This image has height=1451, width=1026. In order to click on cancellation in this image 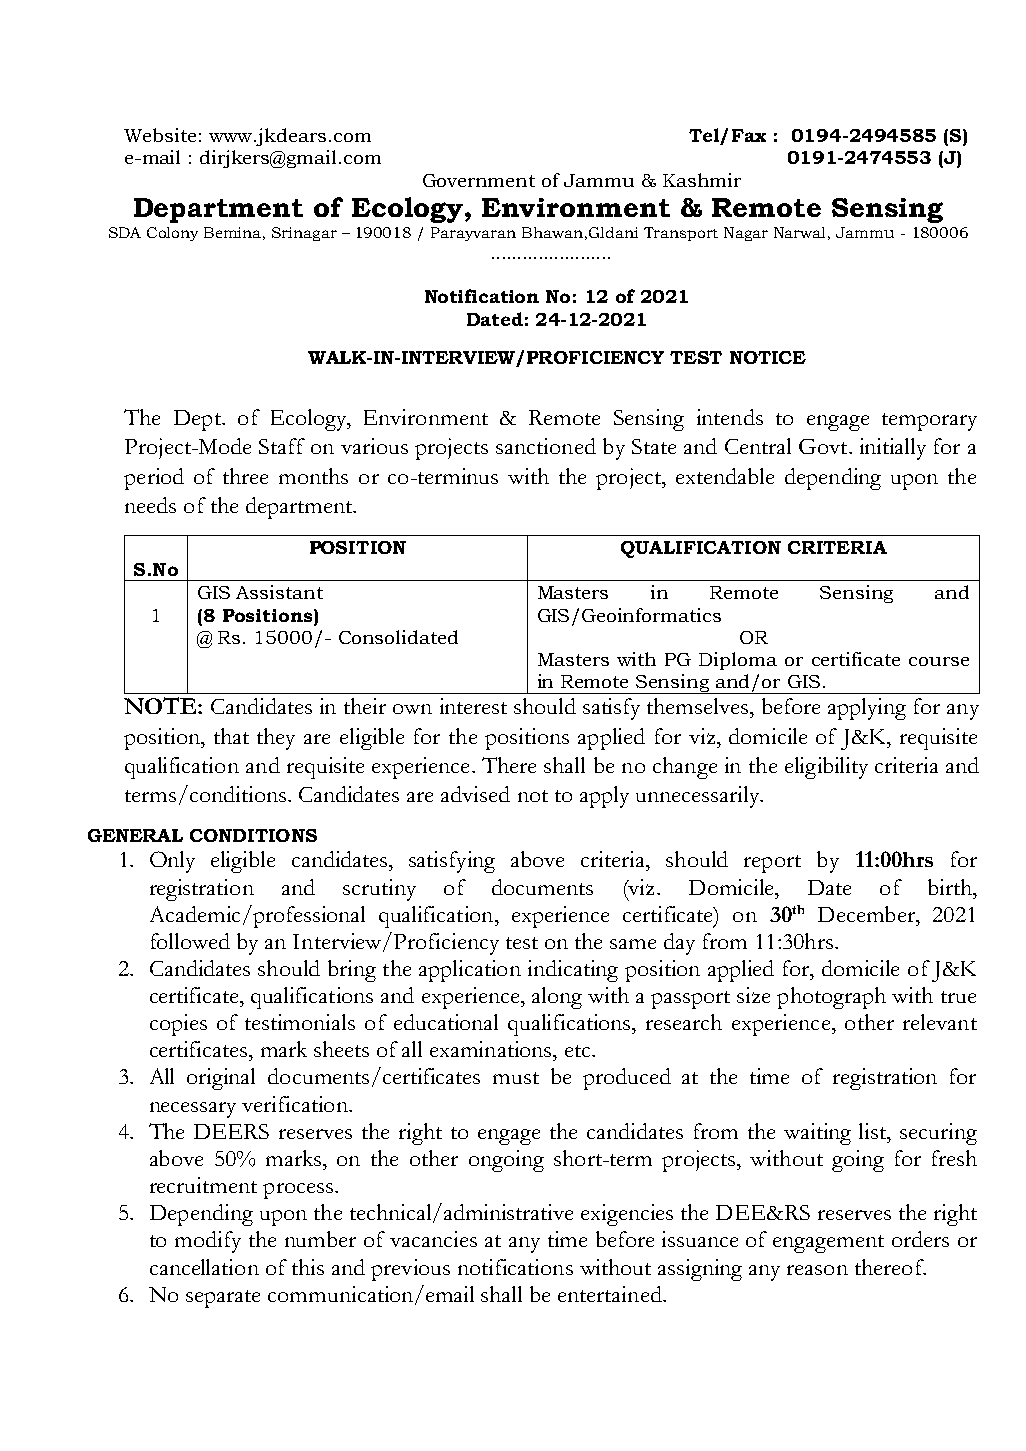, I will do `click(204, 1267)`.
